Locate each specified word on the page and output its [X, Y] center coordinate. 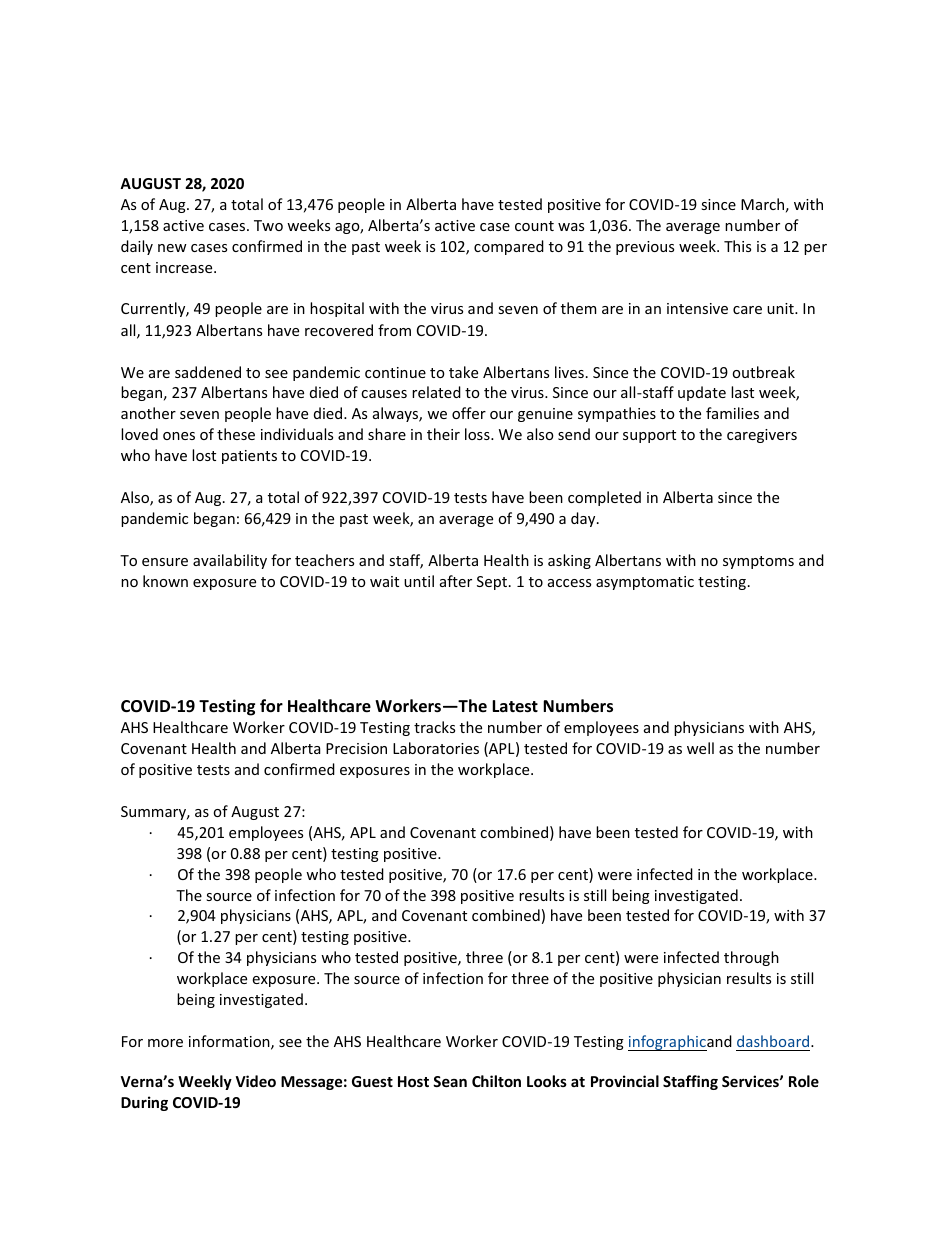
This [737, 246]
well [700, 748]
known [165, 581]
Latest [515, 706]
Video [256, 1081]
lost [204, 455]
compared [509, 247]
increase [185, 267]
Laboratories [436, 748]
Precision [356, 748]
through [751, 958]
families [732, 413]
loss [478, 434]
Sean [450, 1081]
